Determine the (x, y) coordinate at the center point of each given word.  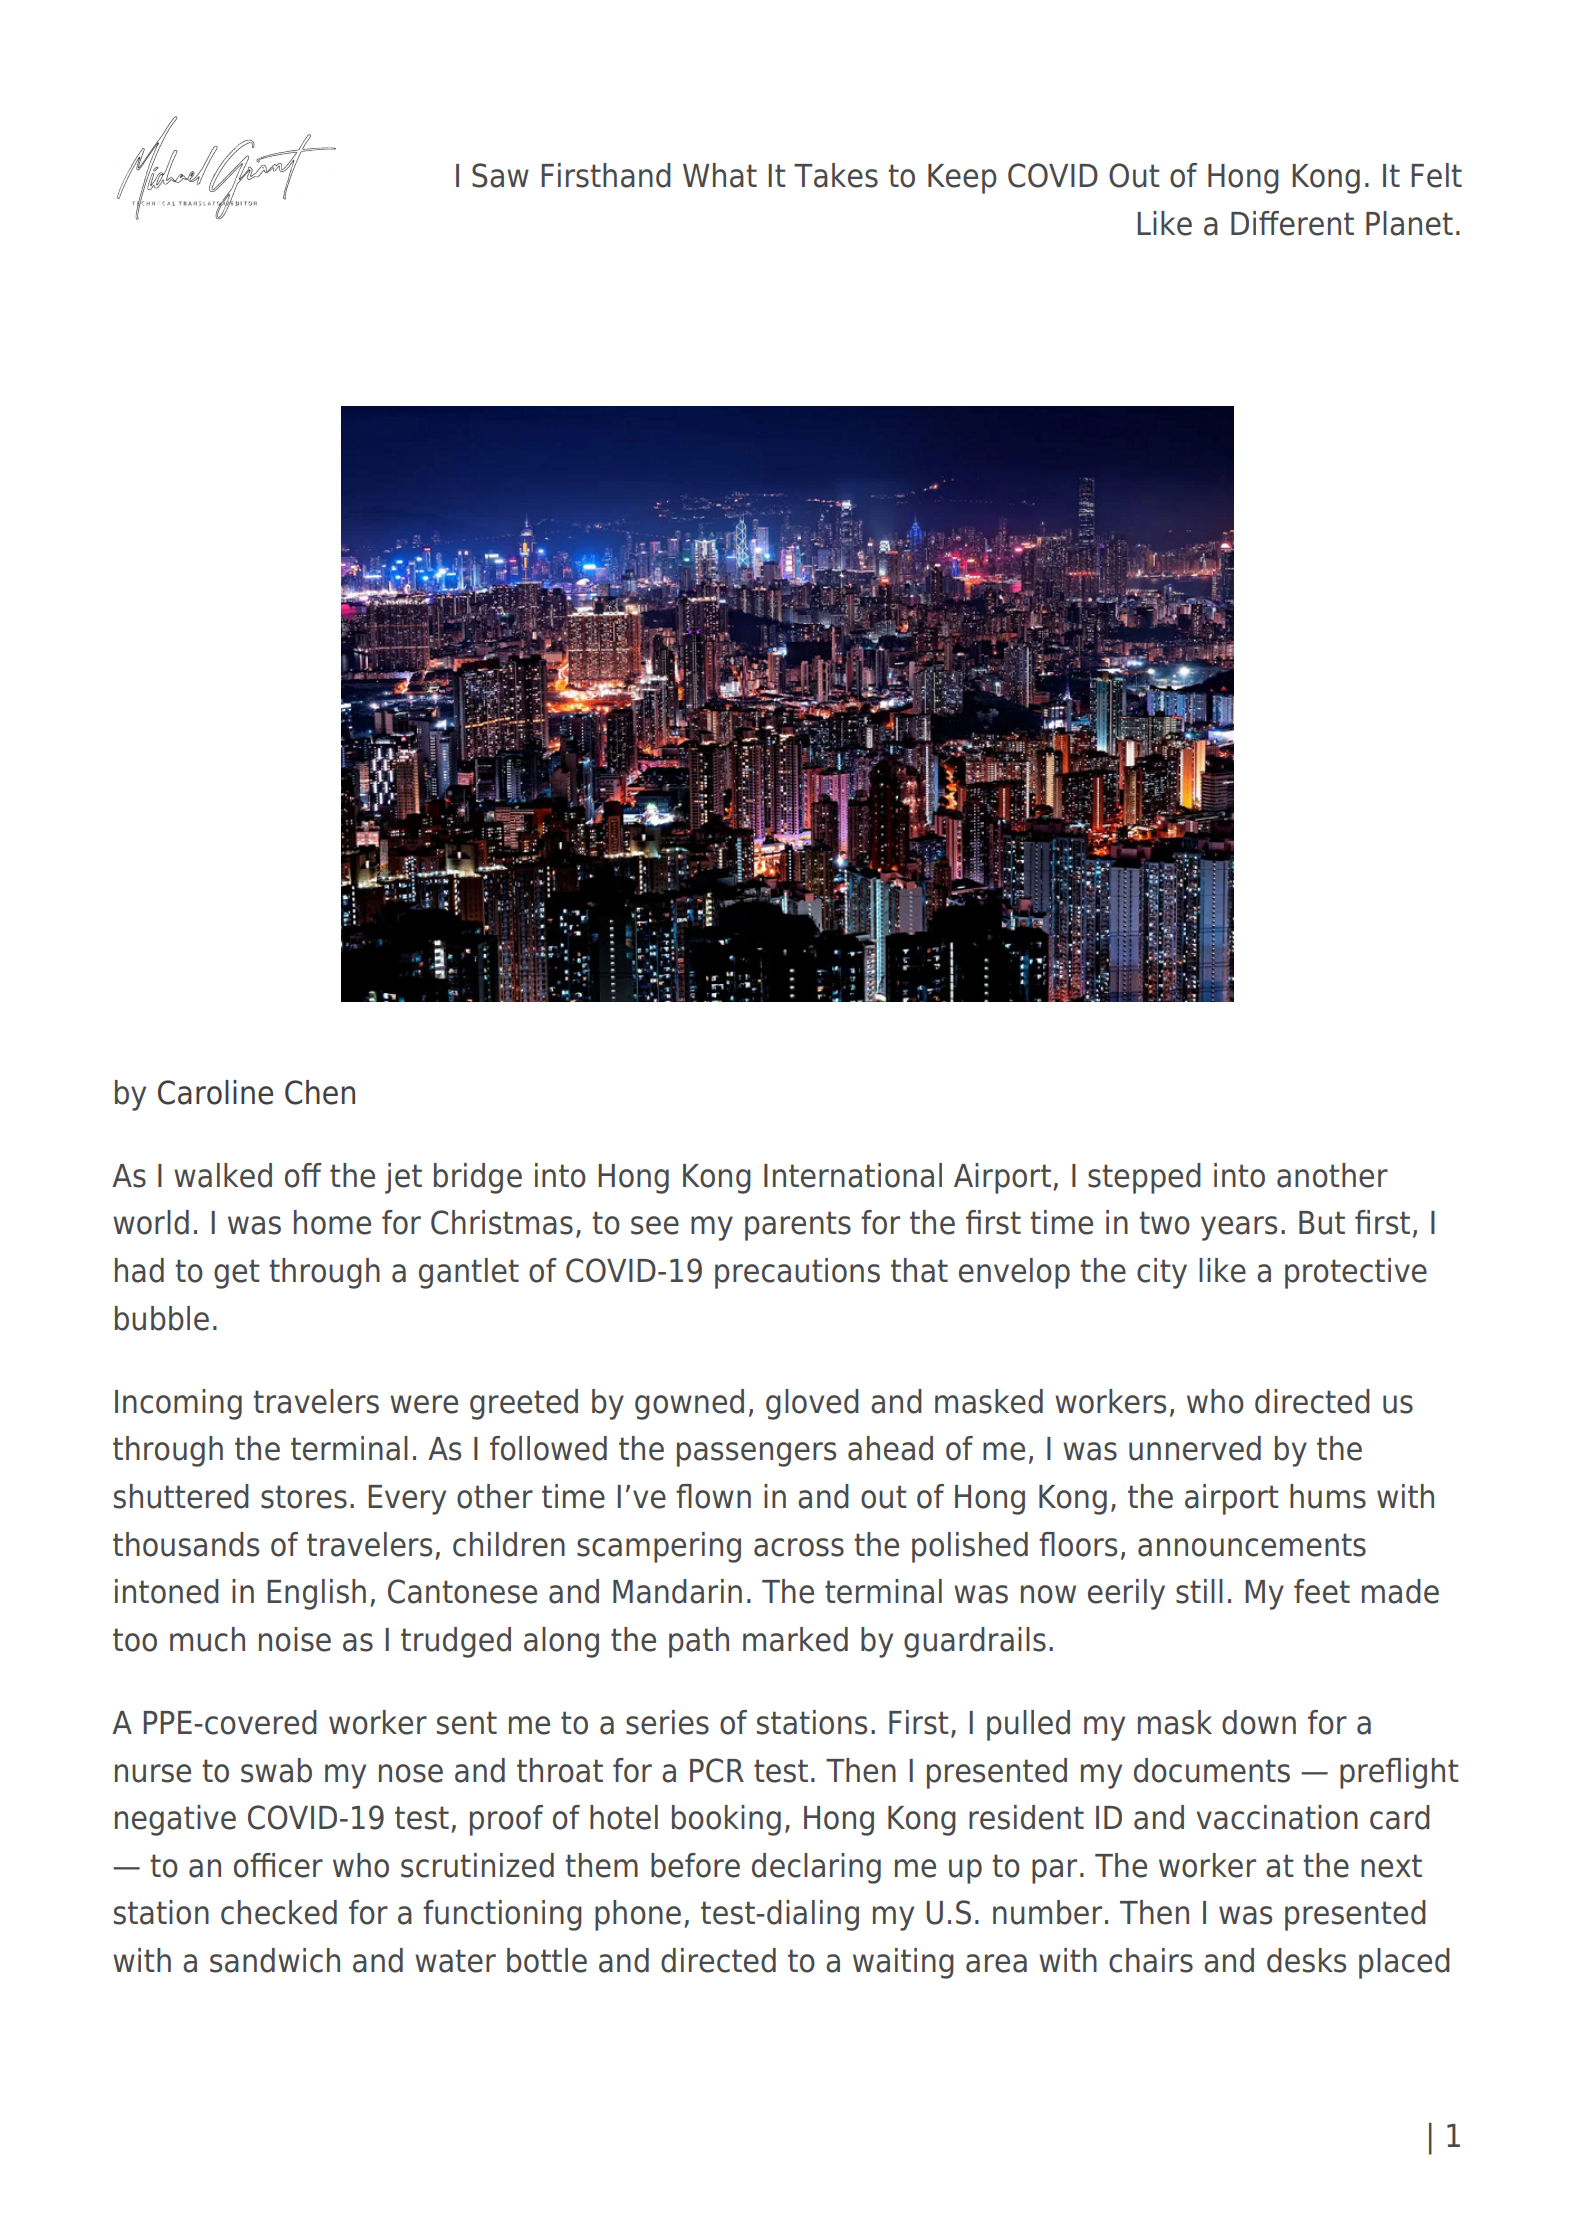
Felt (1436, 175)
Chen (320, 1092)
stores (304, 1497)
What (720, 175)
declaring (816, 1868)
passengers (756, 1454)
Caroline (215, 1092)
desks (1306, 1960)
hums (1328, 1496)
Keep (962, 179)
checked (279, 1912)
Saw (500, 175)
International (853, 1175)
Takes (836, 175)
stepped (1144, 1178)
